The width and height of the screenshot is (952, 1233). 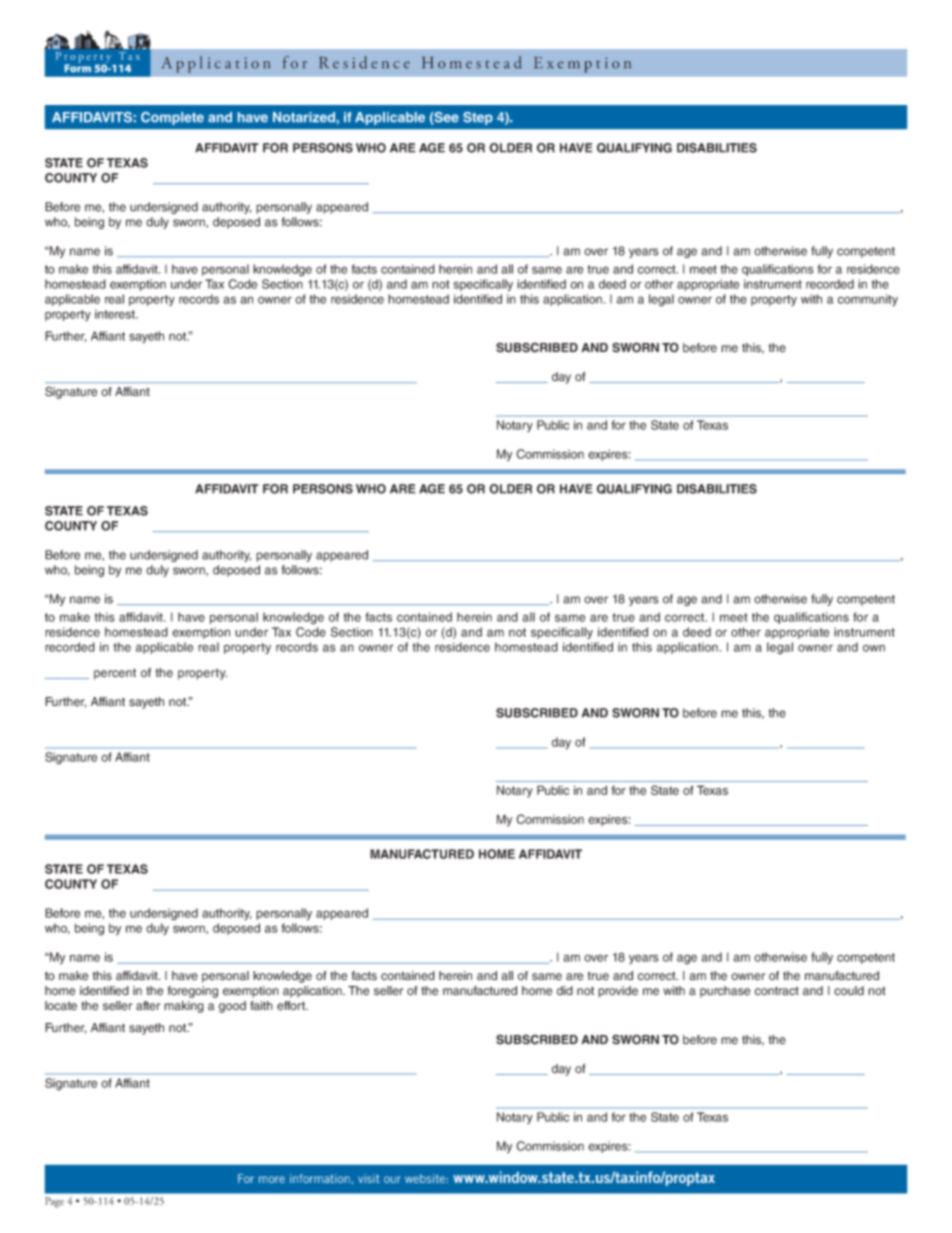 I want to click on did, so click(x=565, y=990).
